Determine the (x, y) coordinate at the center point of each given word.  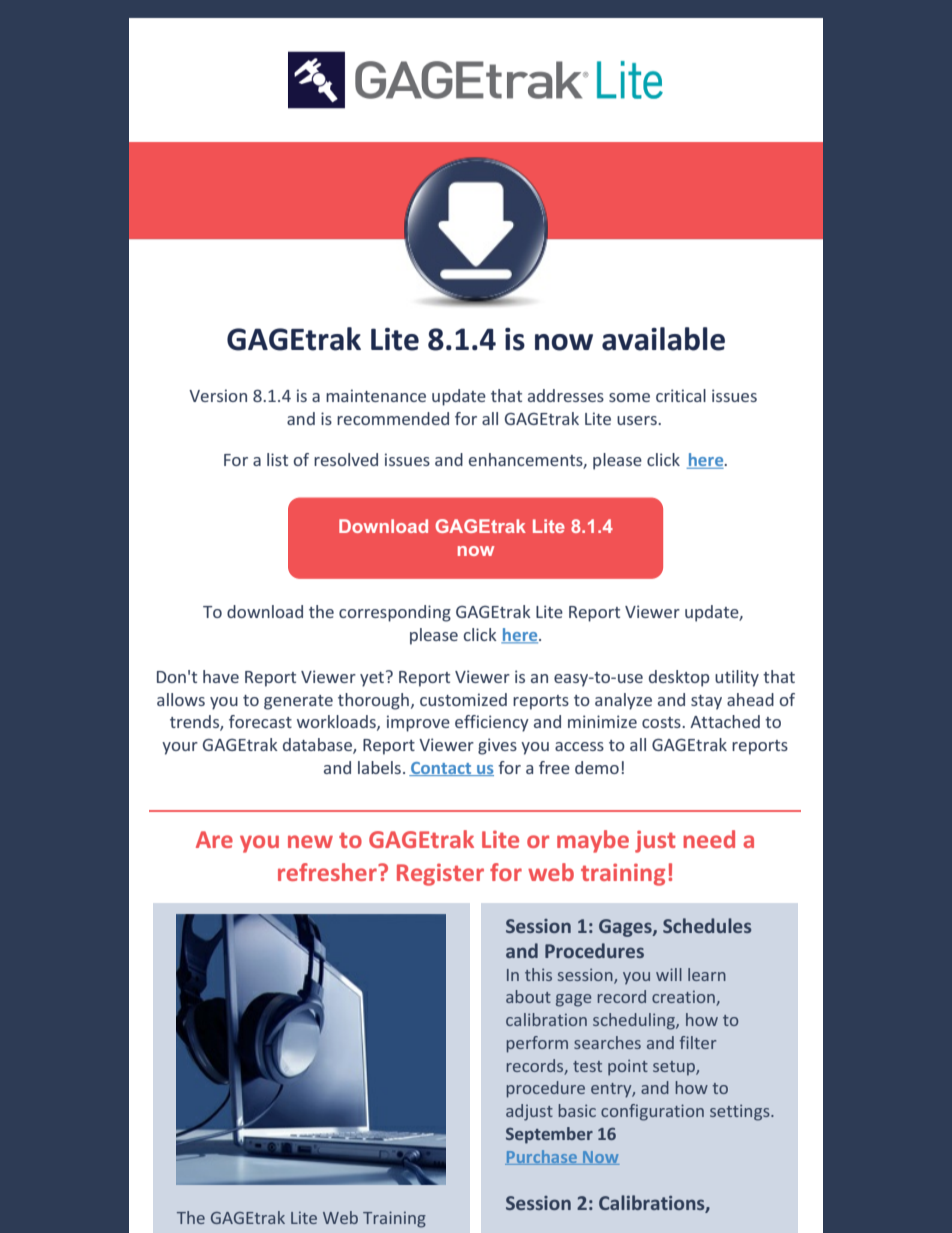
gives (497, 746)
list (277, 459)
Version (218, 395)
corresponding (395, 613)
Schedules (707, 925)
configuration (652, 1112)
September (549, 1135)
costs (662, 722)
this (538, 974)
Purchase (542, 1157)
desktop (679, 678)
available (663, 339)
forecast (260, 721)
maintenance (376, 395)
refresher (328, 872)
